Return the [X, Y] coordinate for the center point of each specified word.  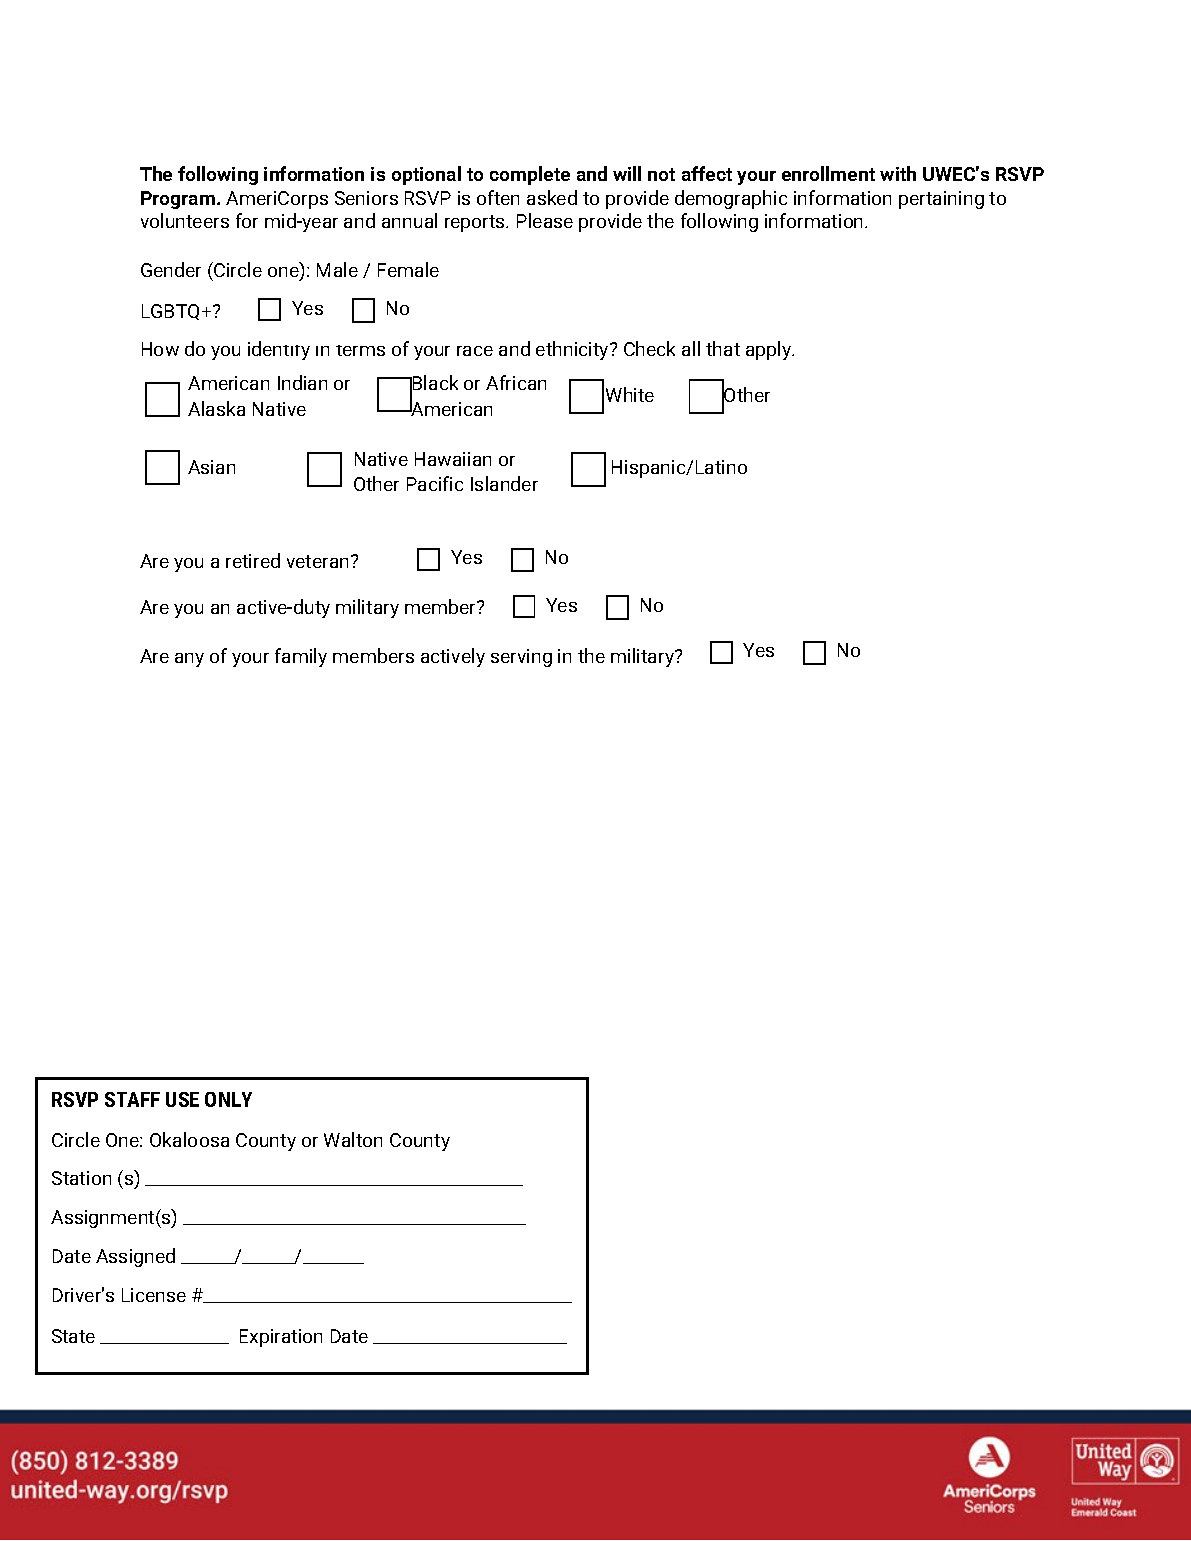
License [154, 1295]
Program [178, 200]
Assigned [135, 1257]
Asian [211, 467]
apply [770, 350]
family [301, 657]
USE [182, 1099]
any [189, 660]
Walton [353, 1139]
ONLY [228, 1099]
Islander [504, 483]
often [498, 197]
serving [521, 658]
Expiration [281, 1338]
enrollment [828, 173]
